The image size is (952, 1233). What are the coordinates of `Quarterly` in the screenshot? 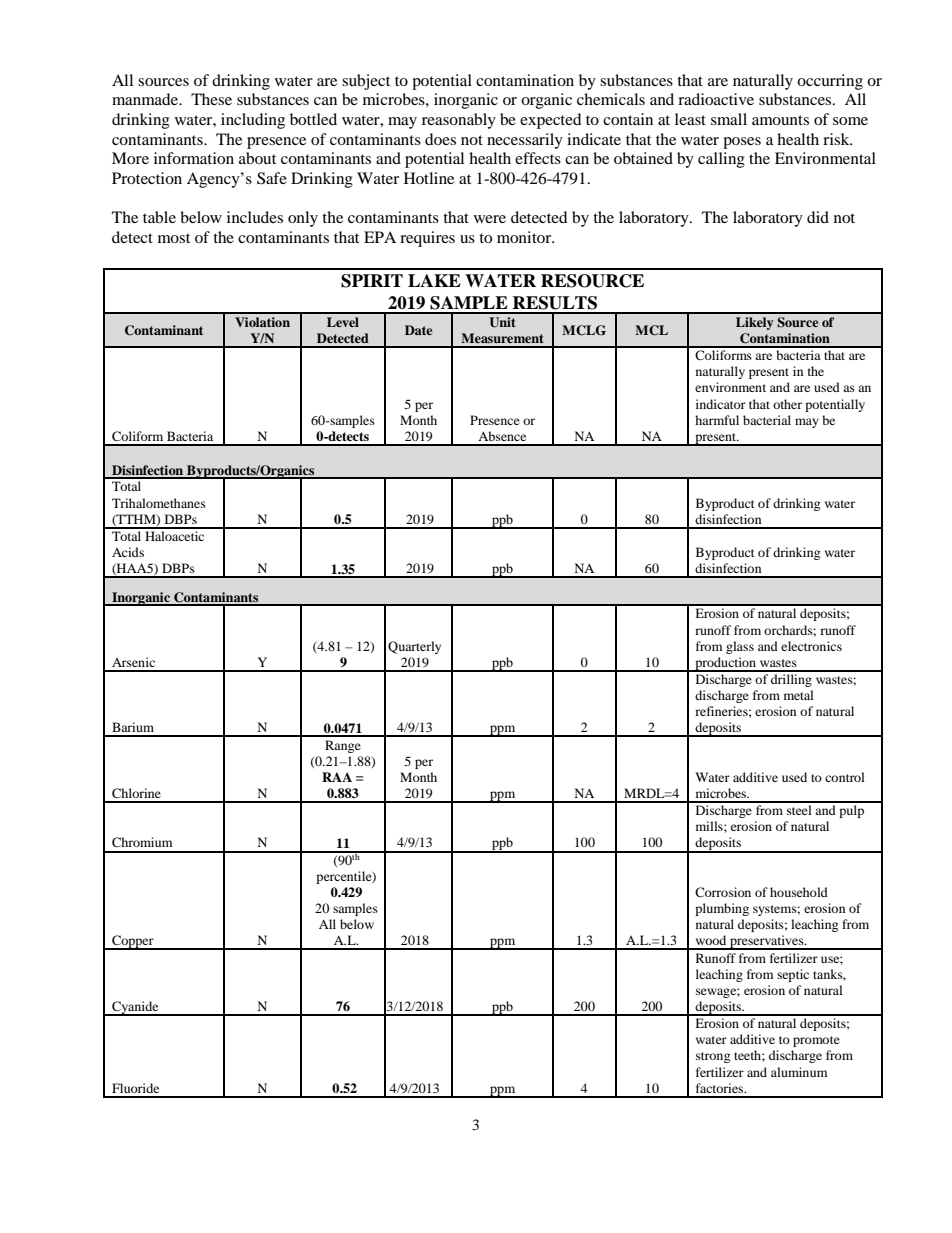 It's located at (414, 647).
